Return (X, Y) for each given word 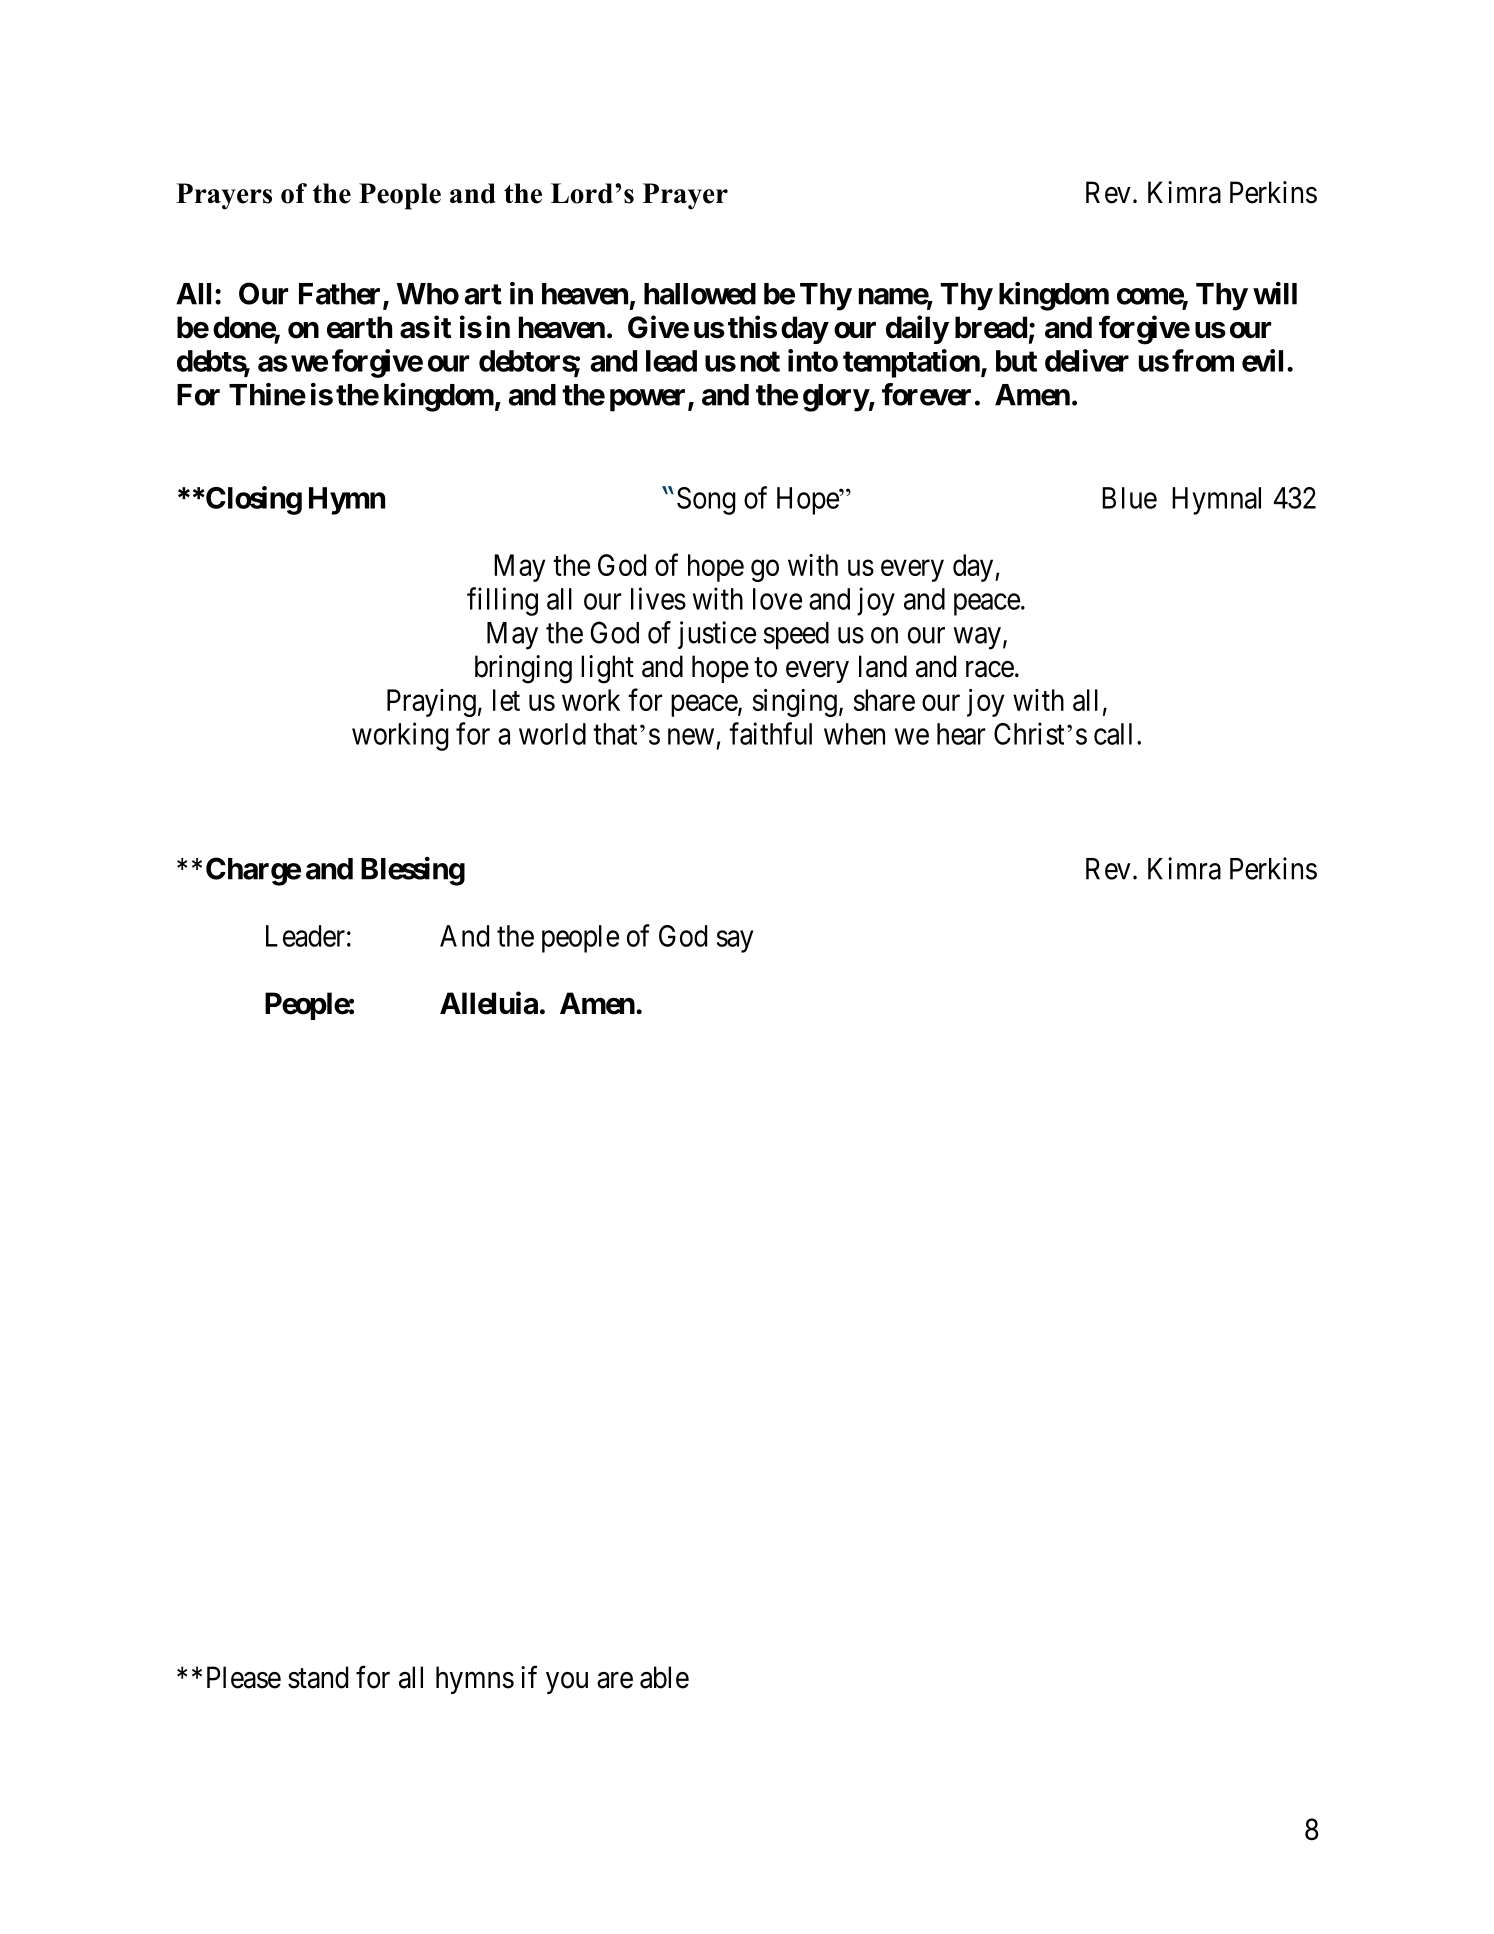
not (760, 361)
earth (359, 327)
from (1203, 360)
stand (318, 1677)
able (664, 1677)
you (567, 1683)
